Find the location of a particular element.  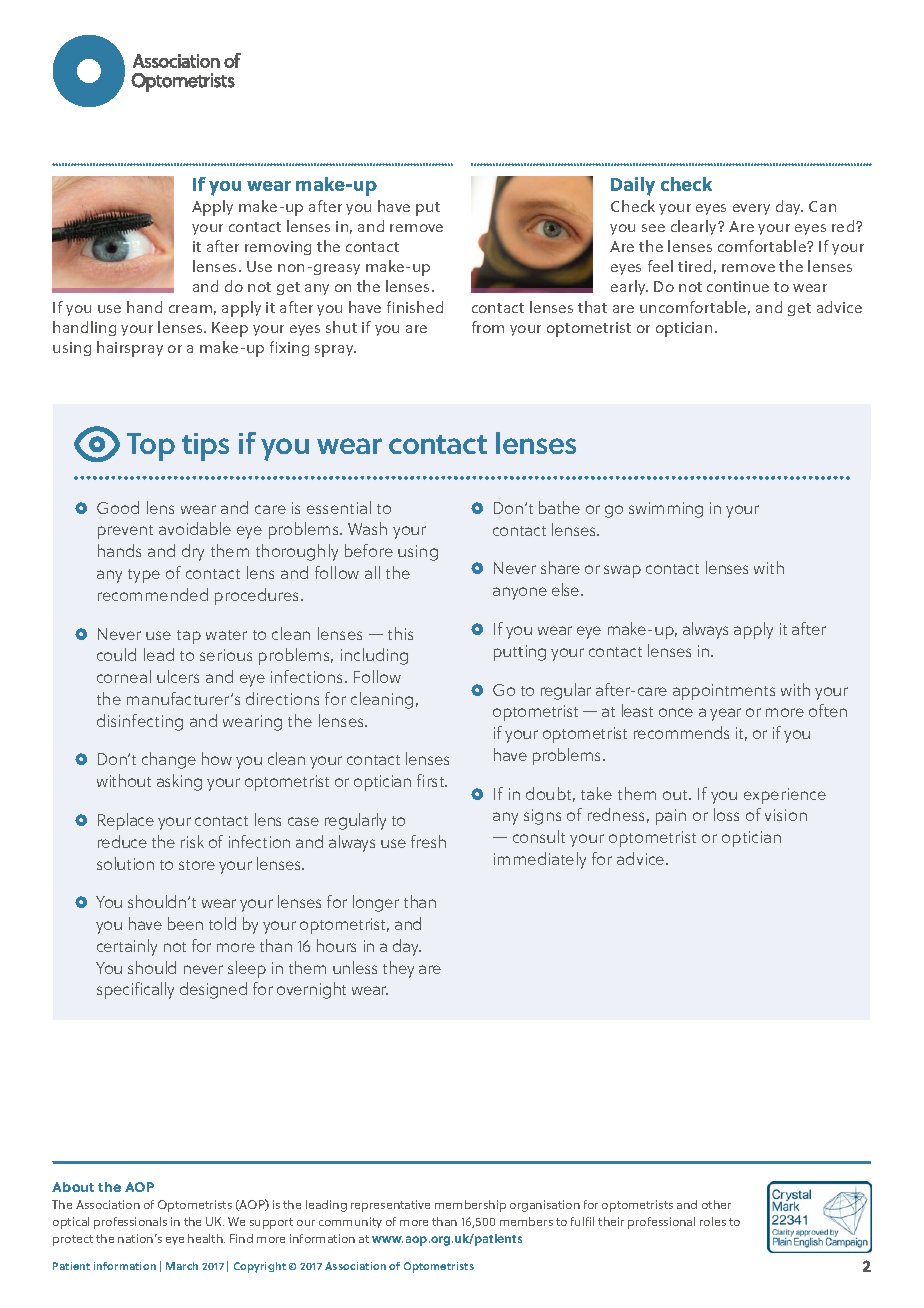

specifically is located at coordinates (135, 990).
